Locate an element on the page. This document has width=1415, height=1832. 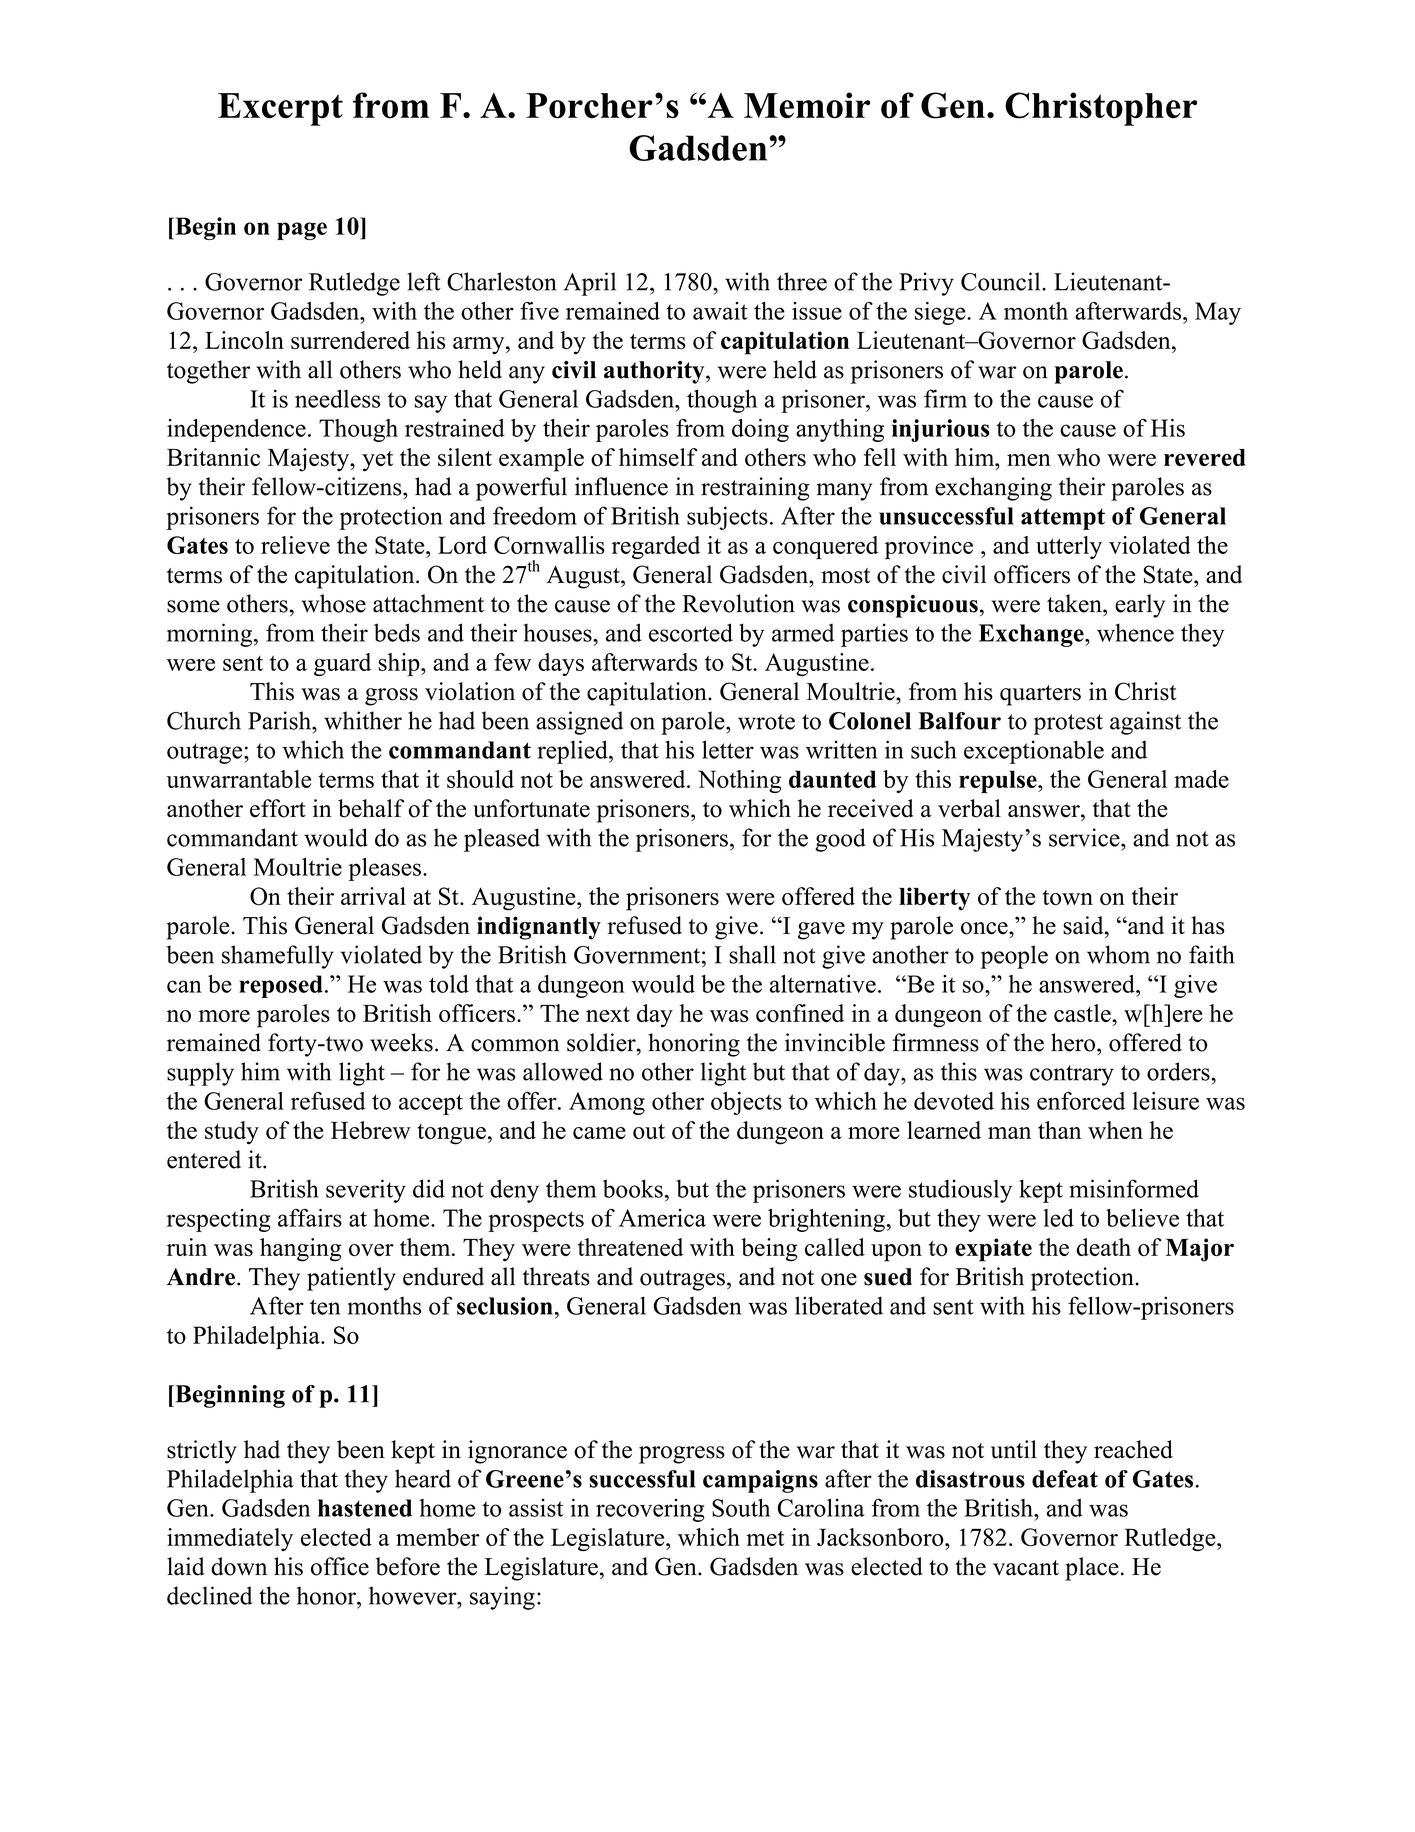
Council is located at coordinates (1002, 281).
